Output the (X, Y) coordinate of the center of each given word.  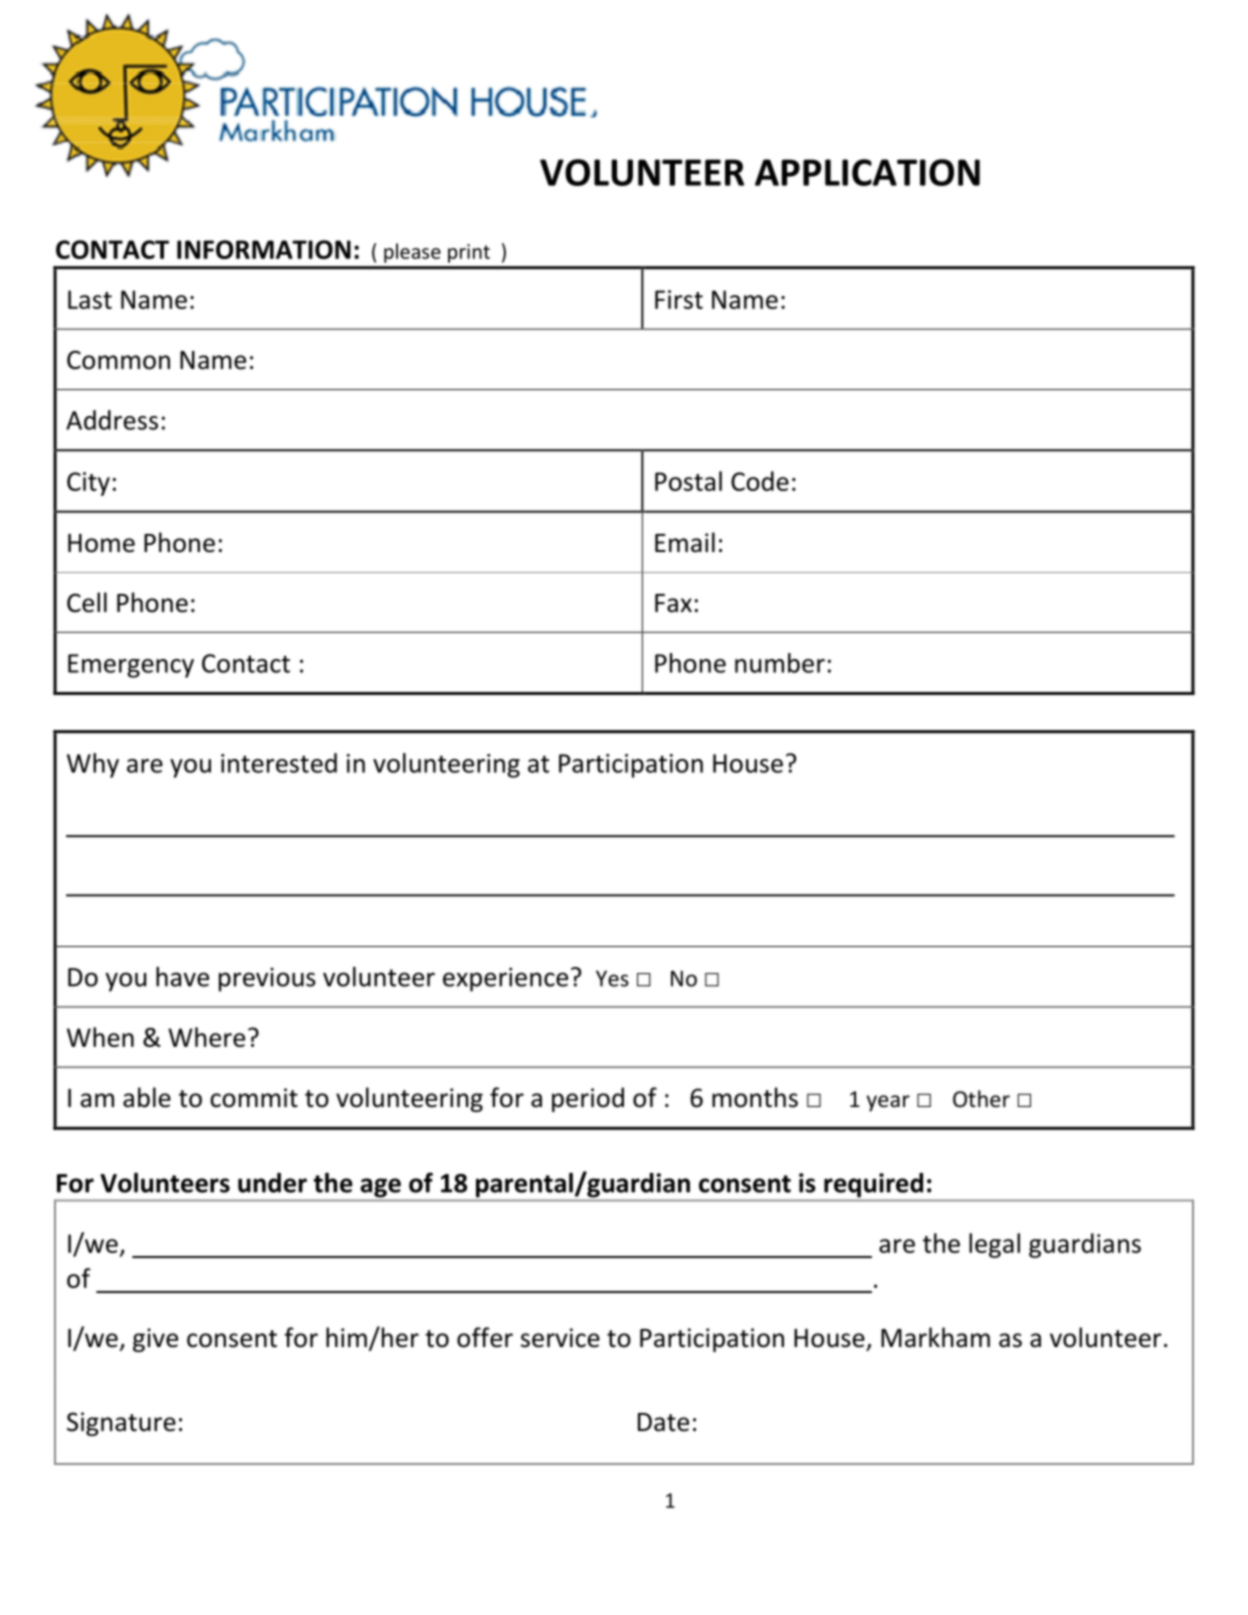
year (888, 1103)
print (469, 253)
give (155, 1340)
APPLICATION (867, 172)
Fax (673, 603)
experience (505, 979)
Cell (87, 602)
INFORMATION (264, 249)
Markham (935, 1337)
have (182, 977)
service (560, 1338)
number (780, 663)
